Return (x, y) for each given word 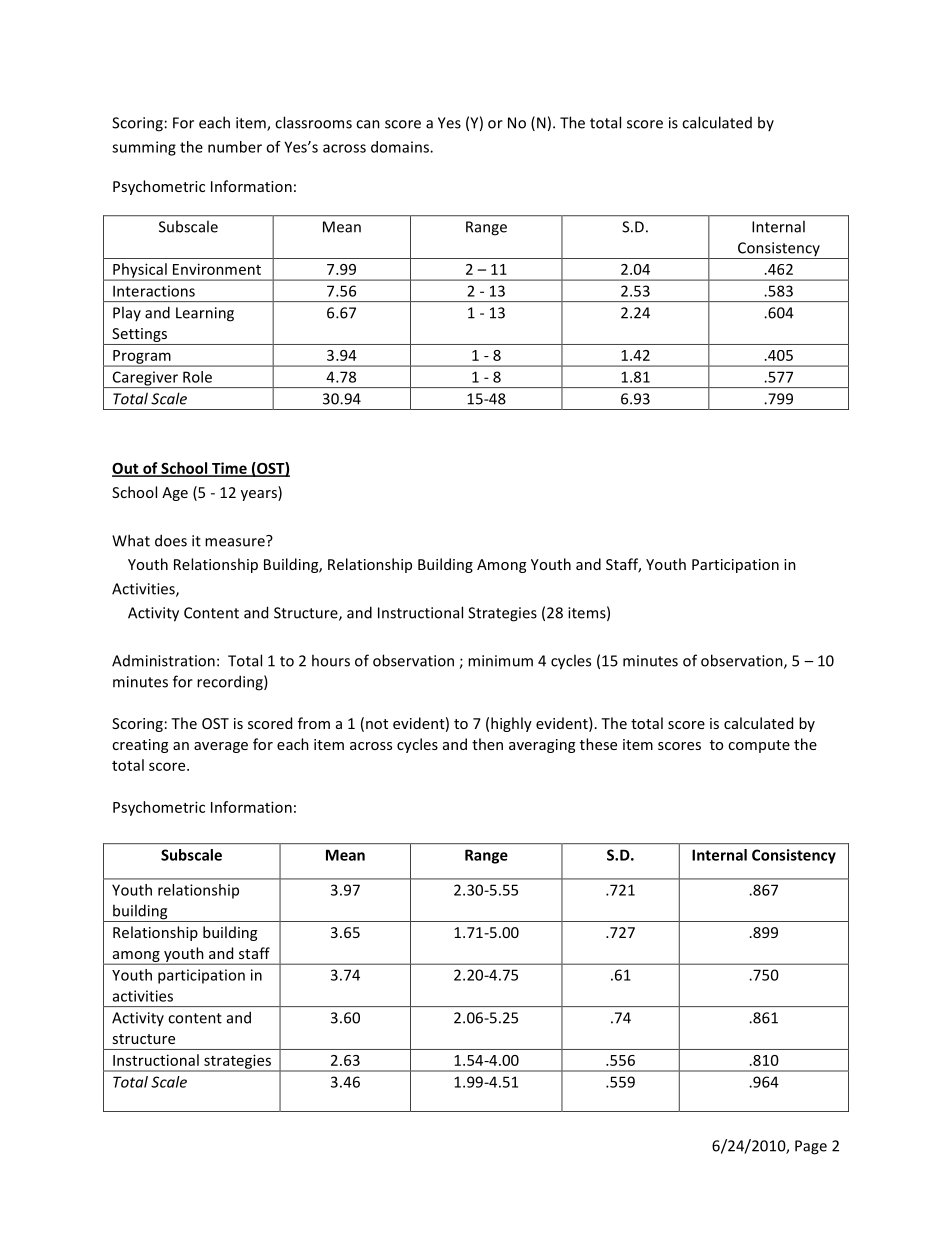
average (221, 747)
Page (811, 1147)
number (235, 147)
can (368, 124)
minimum (500, 661)
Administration (163, 661)
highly (511, 724)
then (487, 744)
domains (401, 147)
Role (197, 377)
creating (140, 746)
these (598, 744)
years (260, 495)
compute (759, 746)
